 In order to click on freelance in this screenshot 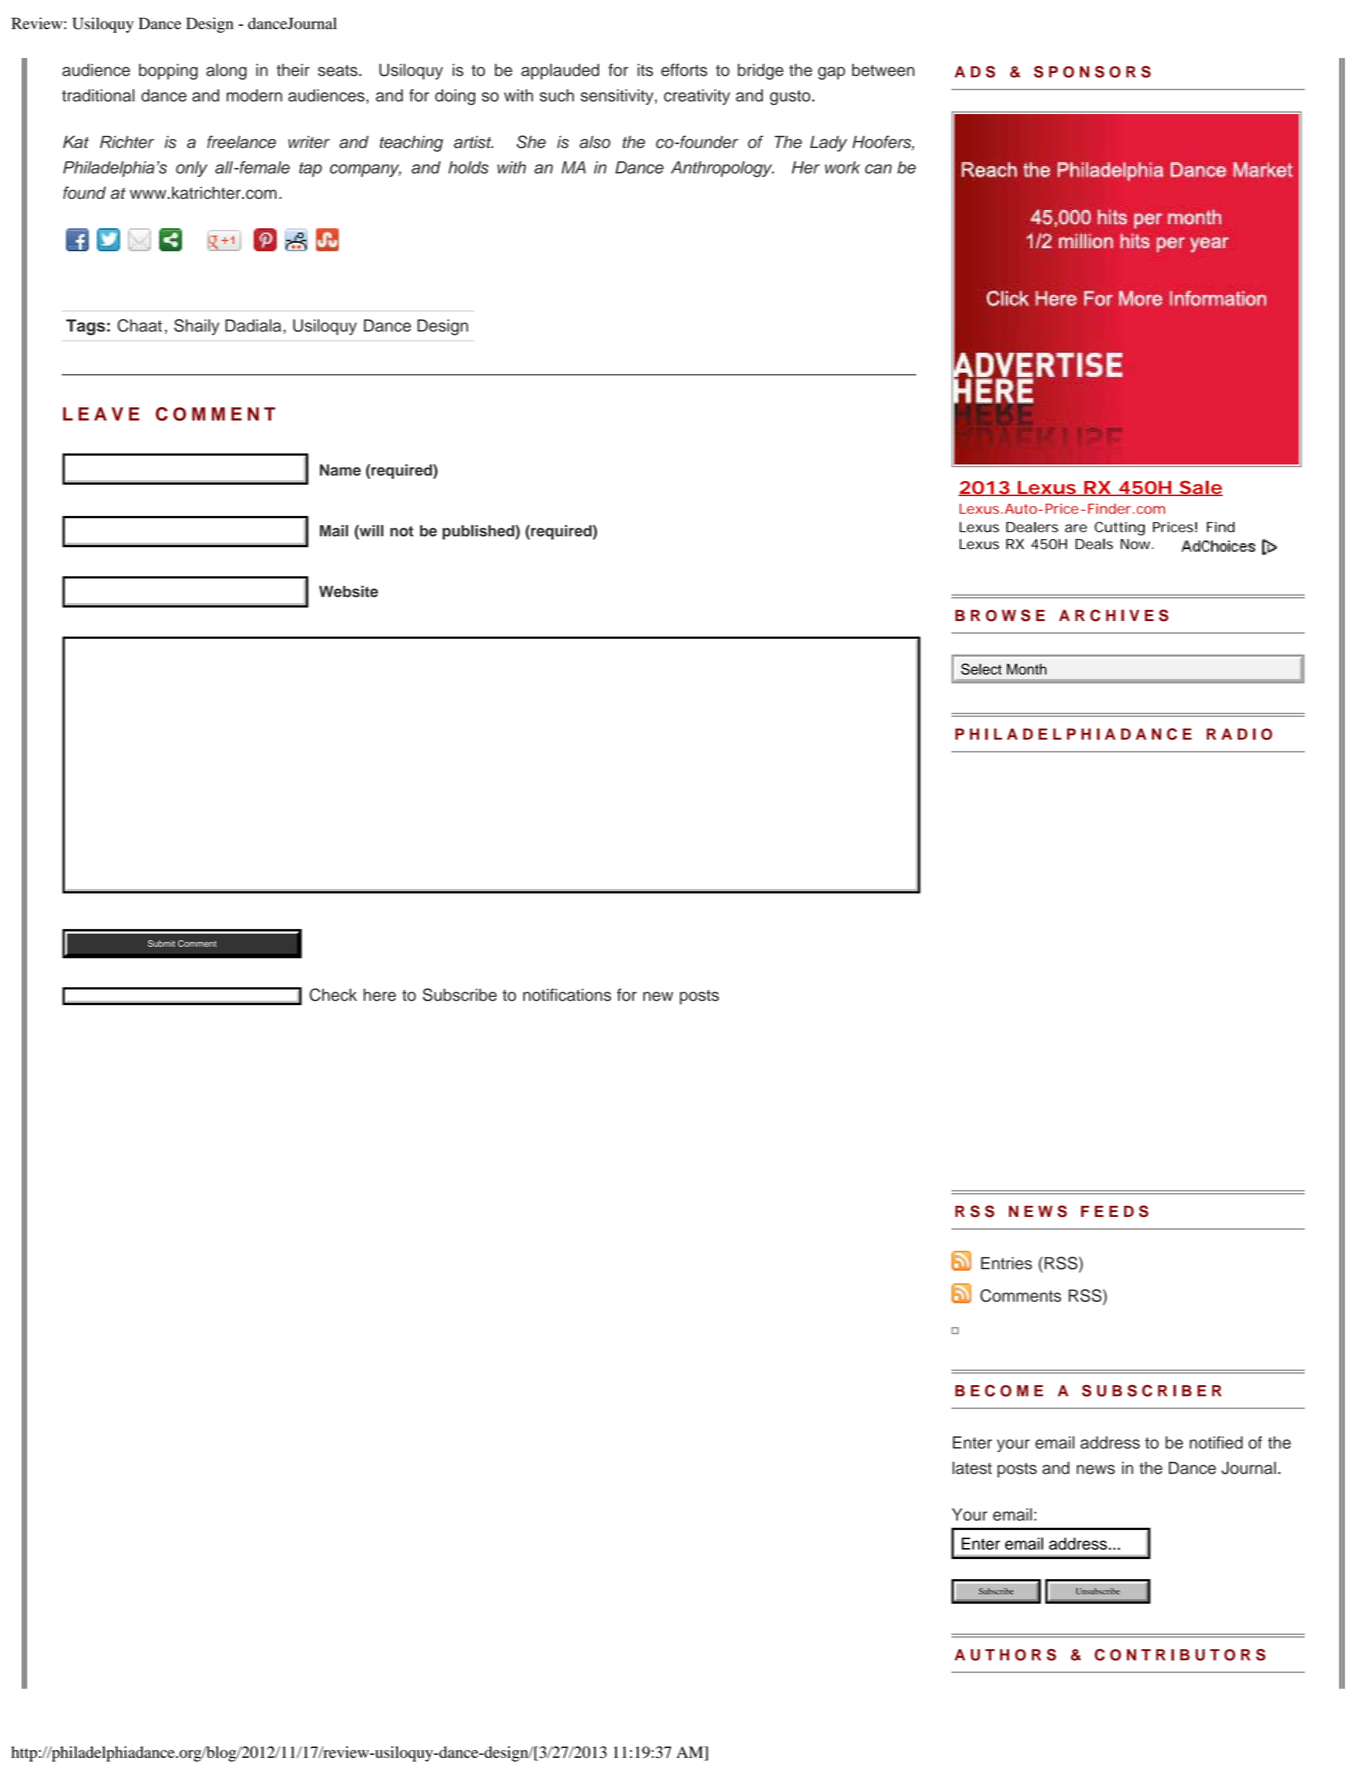, I will do `click(241, 142)`.
